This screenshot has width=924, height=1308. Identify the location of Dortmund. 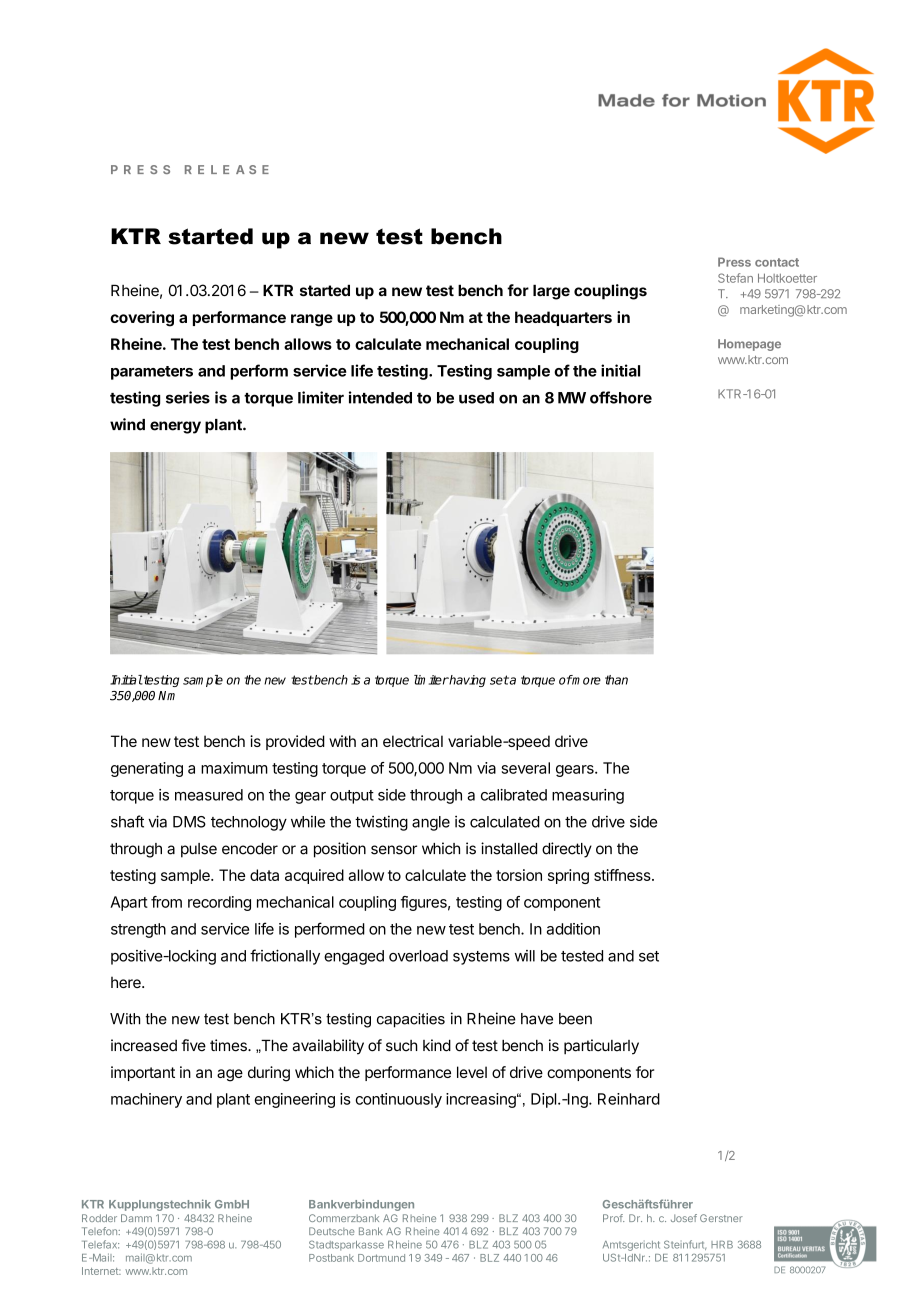
(381, 1258).
